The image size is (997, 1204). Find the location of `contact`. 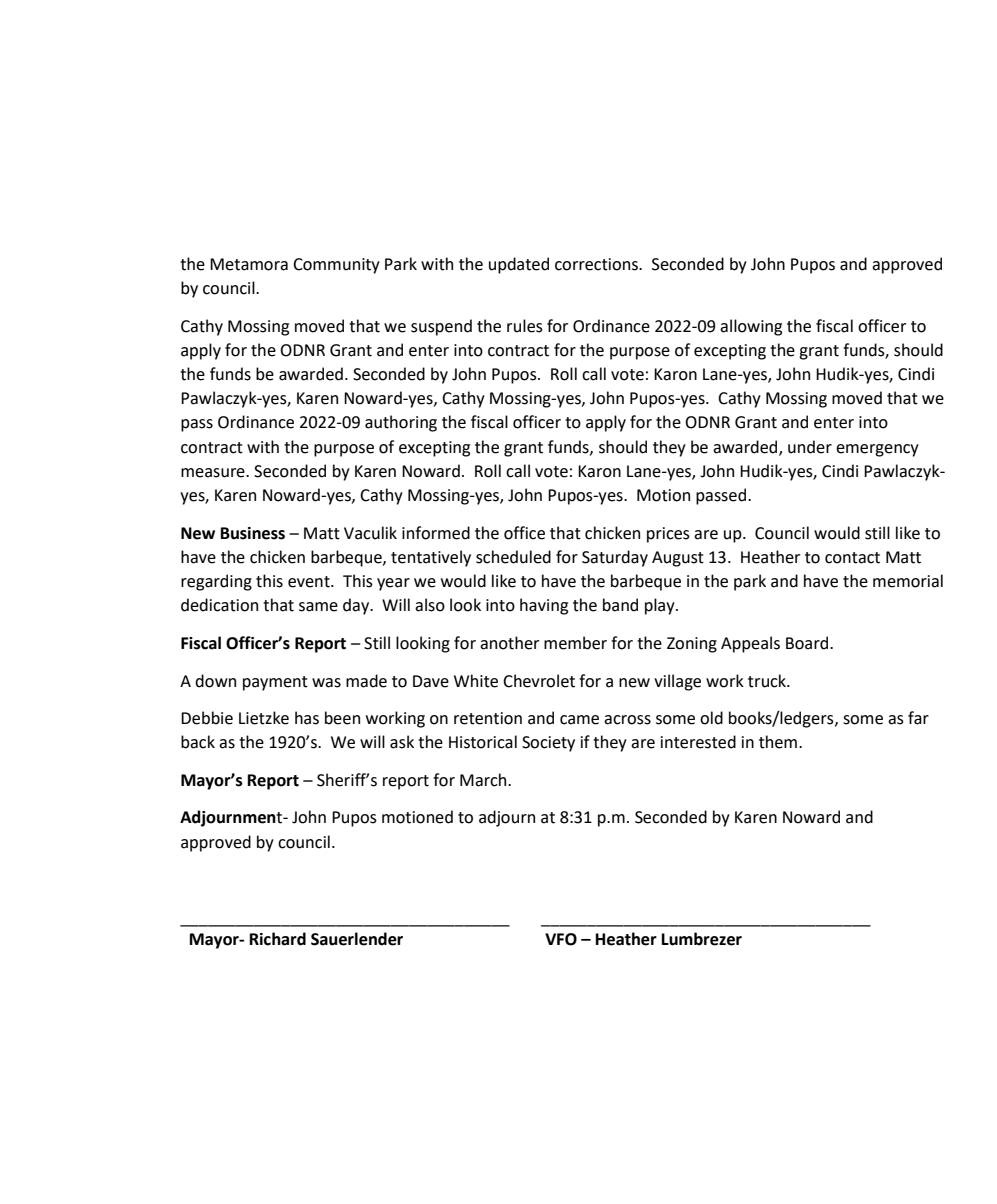

contact is located at coordinates (852, 558).
